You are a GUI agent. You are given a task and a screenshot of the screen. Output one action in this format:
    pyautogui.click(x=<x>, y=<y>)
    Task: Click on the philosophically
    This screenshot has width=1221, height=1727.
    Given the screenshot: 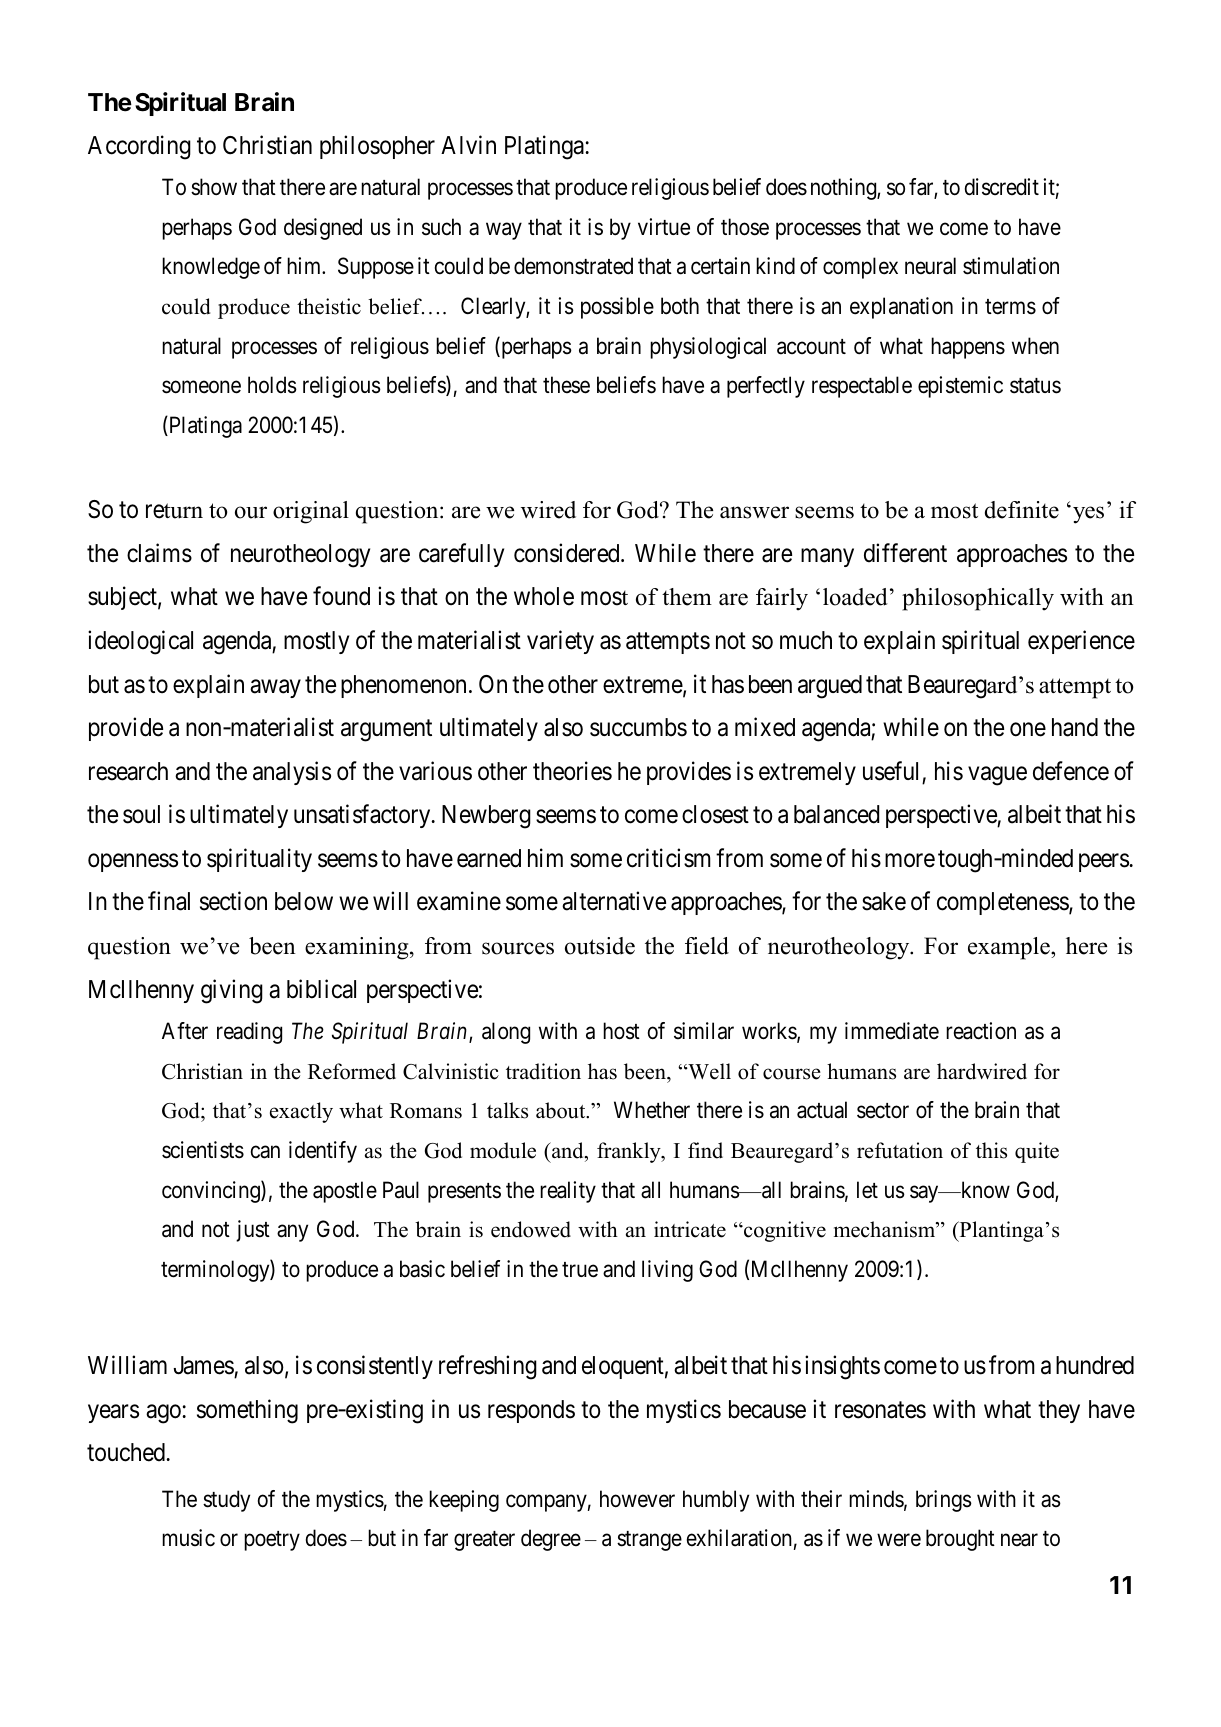 What is the action you would take?
    pyautogui.click(x=978, y=599)
